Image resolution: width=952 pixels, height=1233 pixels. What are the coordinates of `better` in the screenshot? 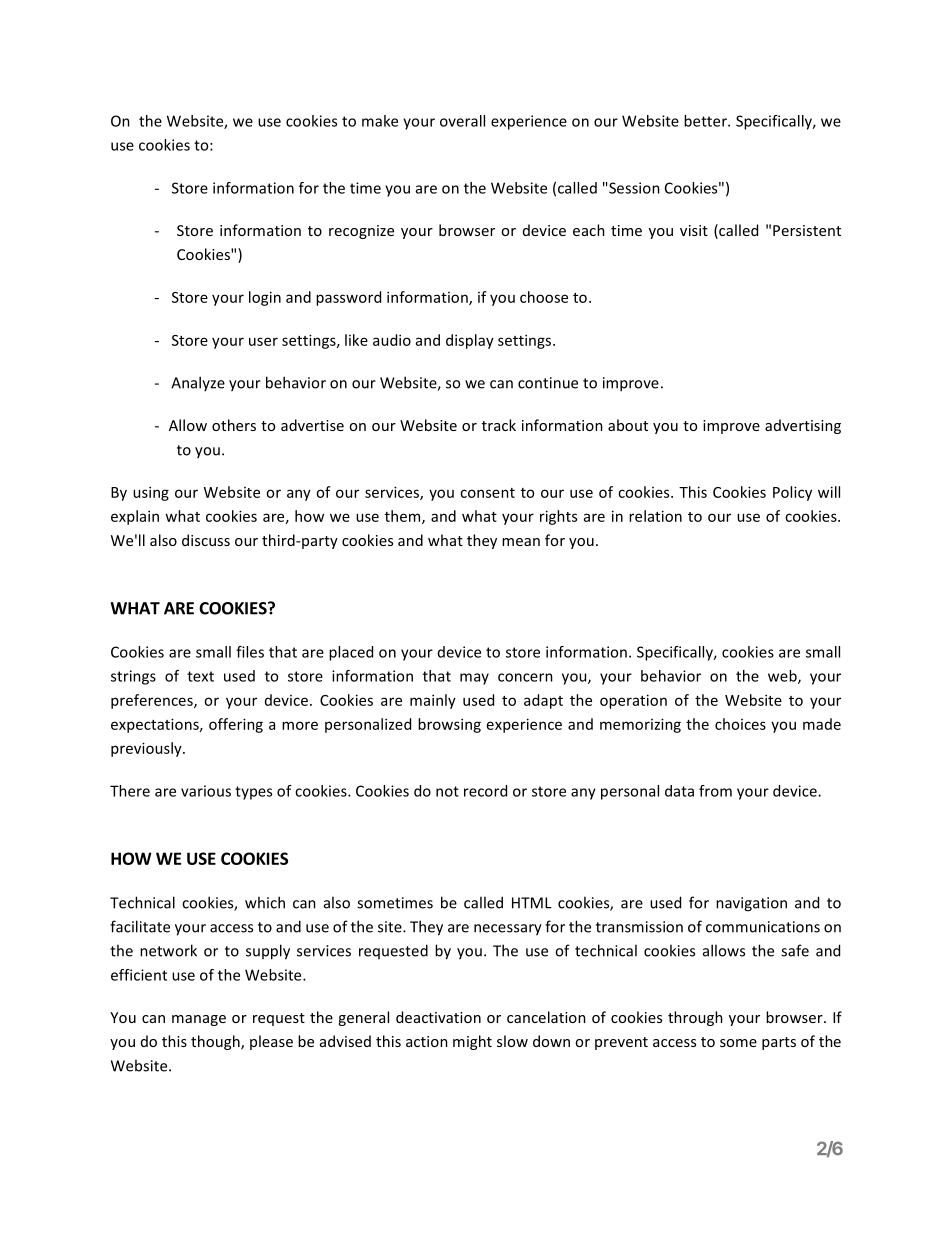 It's located at (706, 121).
